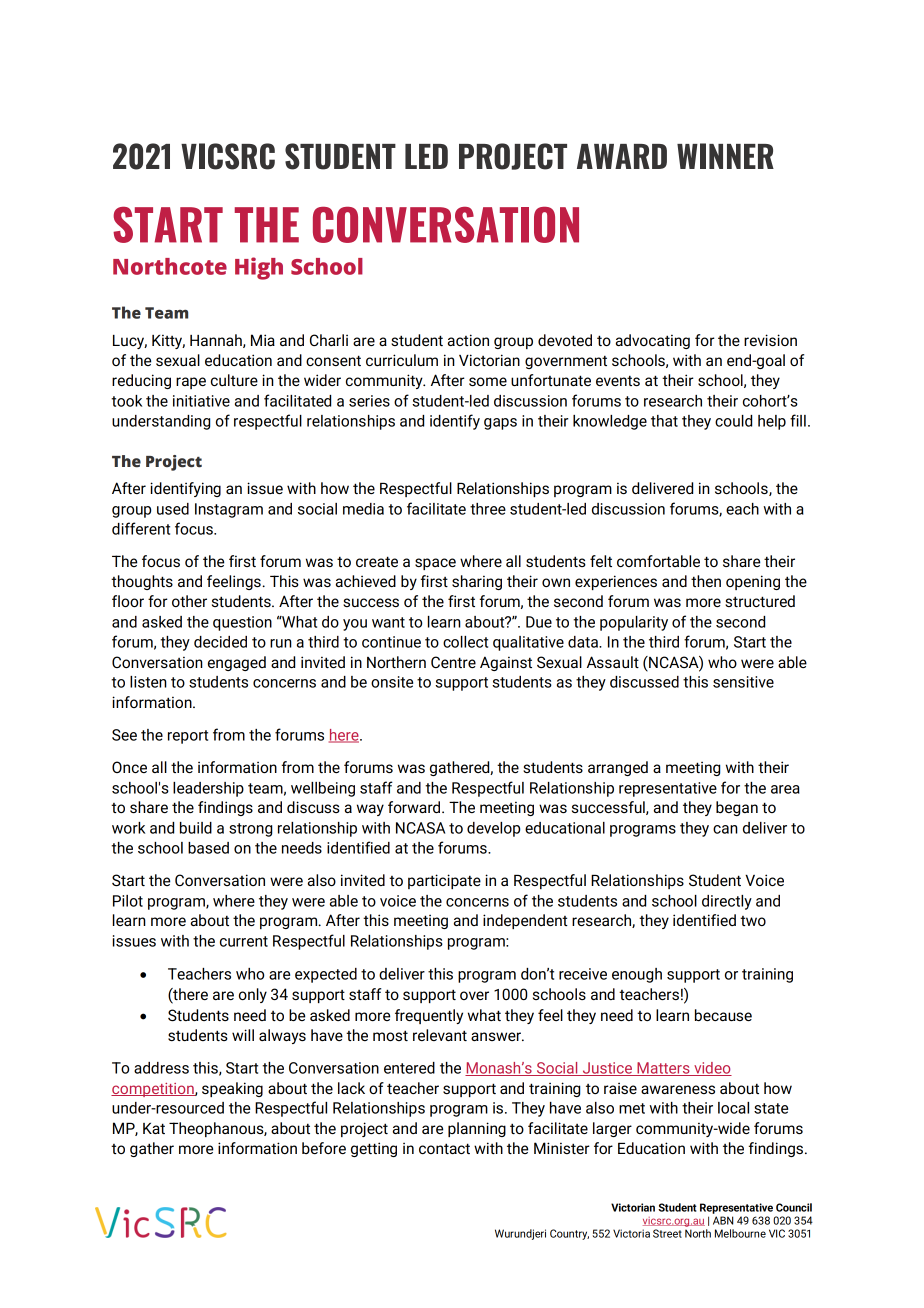 Image resolution: width=924 pixels, height=1308 pixels. What do you see at coordinates (444, 881) in the page?
I see `participate` at bounding box center [444, 881].
